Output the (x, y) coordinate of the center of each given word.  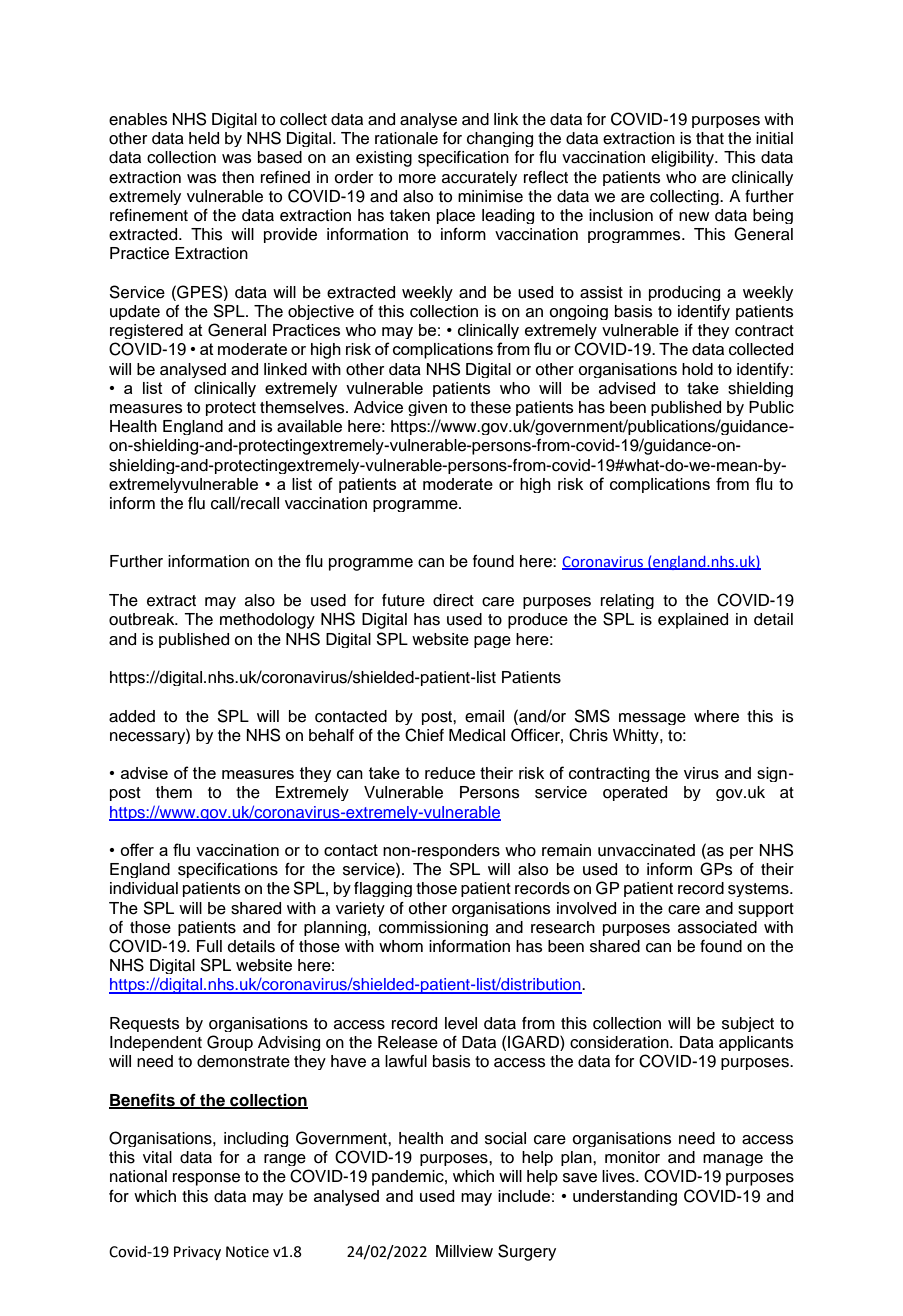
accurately (479, 178)
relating (627, 601)
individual (144, 888)
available (309, 426)
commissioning (433, 928)
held (204, 138)
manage (733, 1160)
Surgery (527, 1252)
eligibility (684, 159)
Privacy (197, 1253)
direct (453, 600)
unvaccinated (646, 850)
